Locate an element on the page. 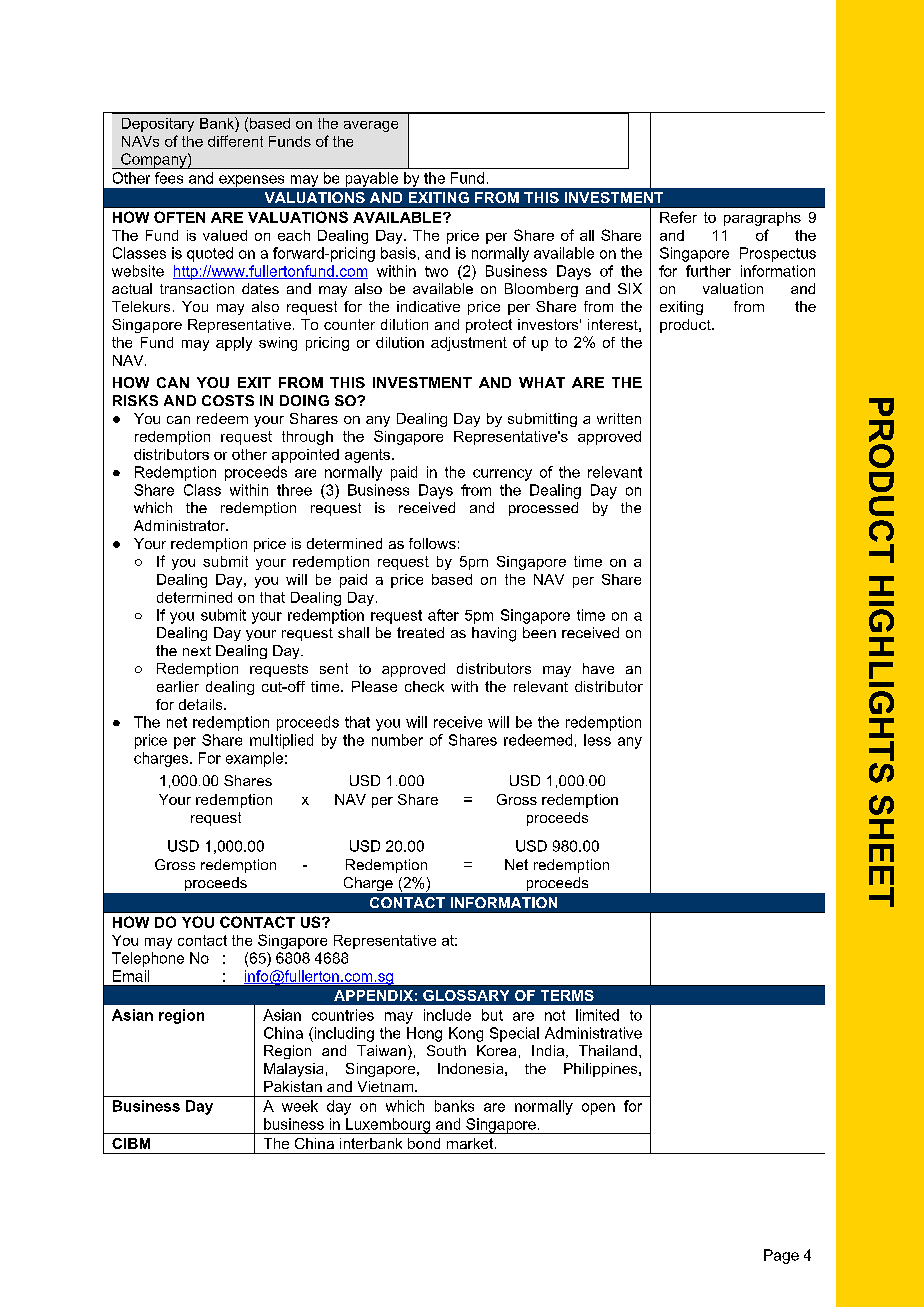 The width and height of the image is (924, 1308). average is located at coordinates (371, 126).
